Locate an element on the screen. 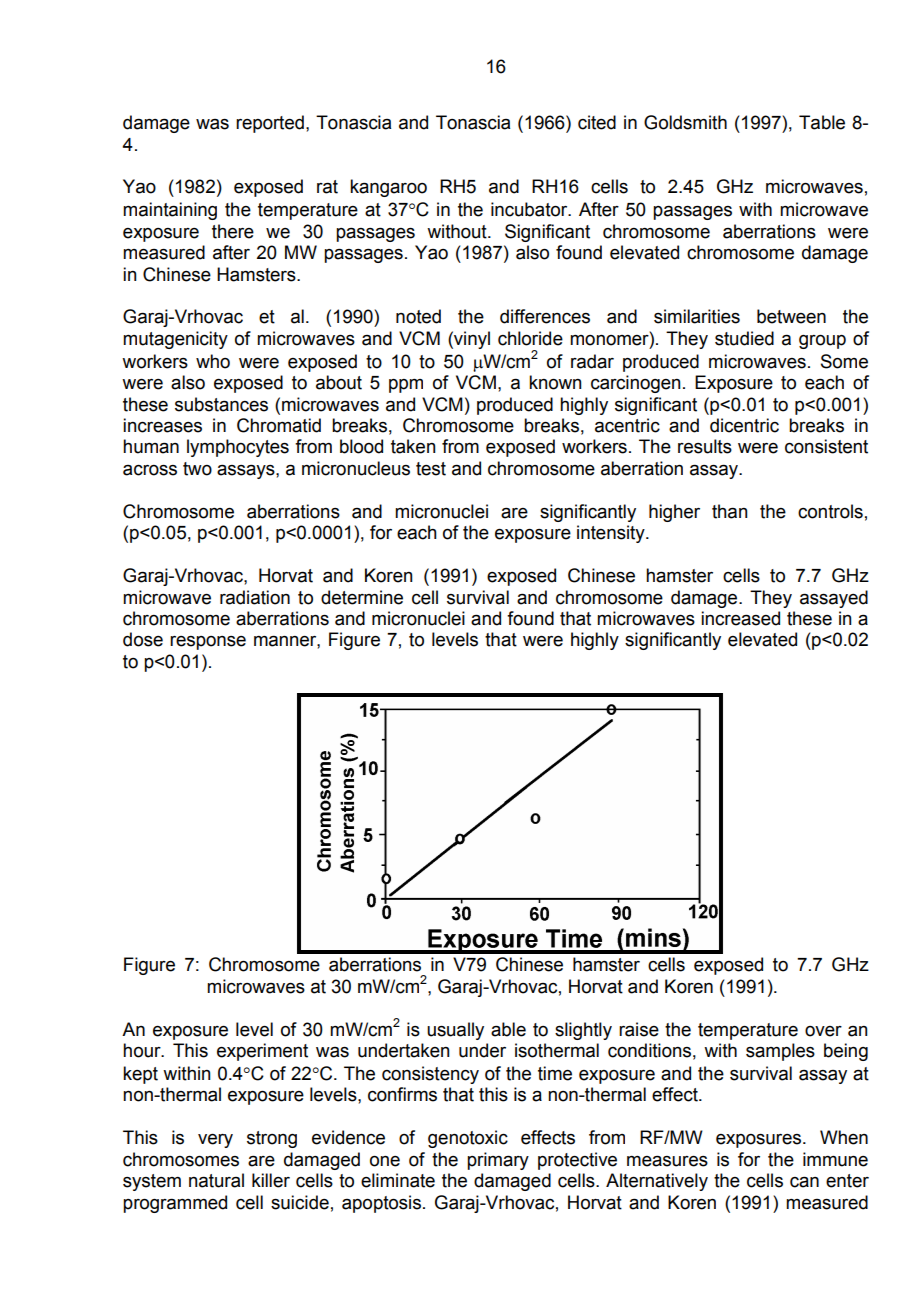 The height and width of the screenshot is (1308, 924). immune is located at coordinates (835, 1159).
